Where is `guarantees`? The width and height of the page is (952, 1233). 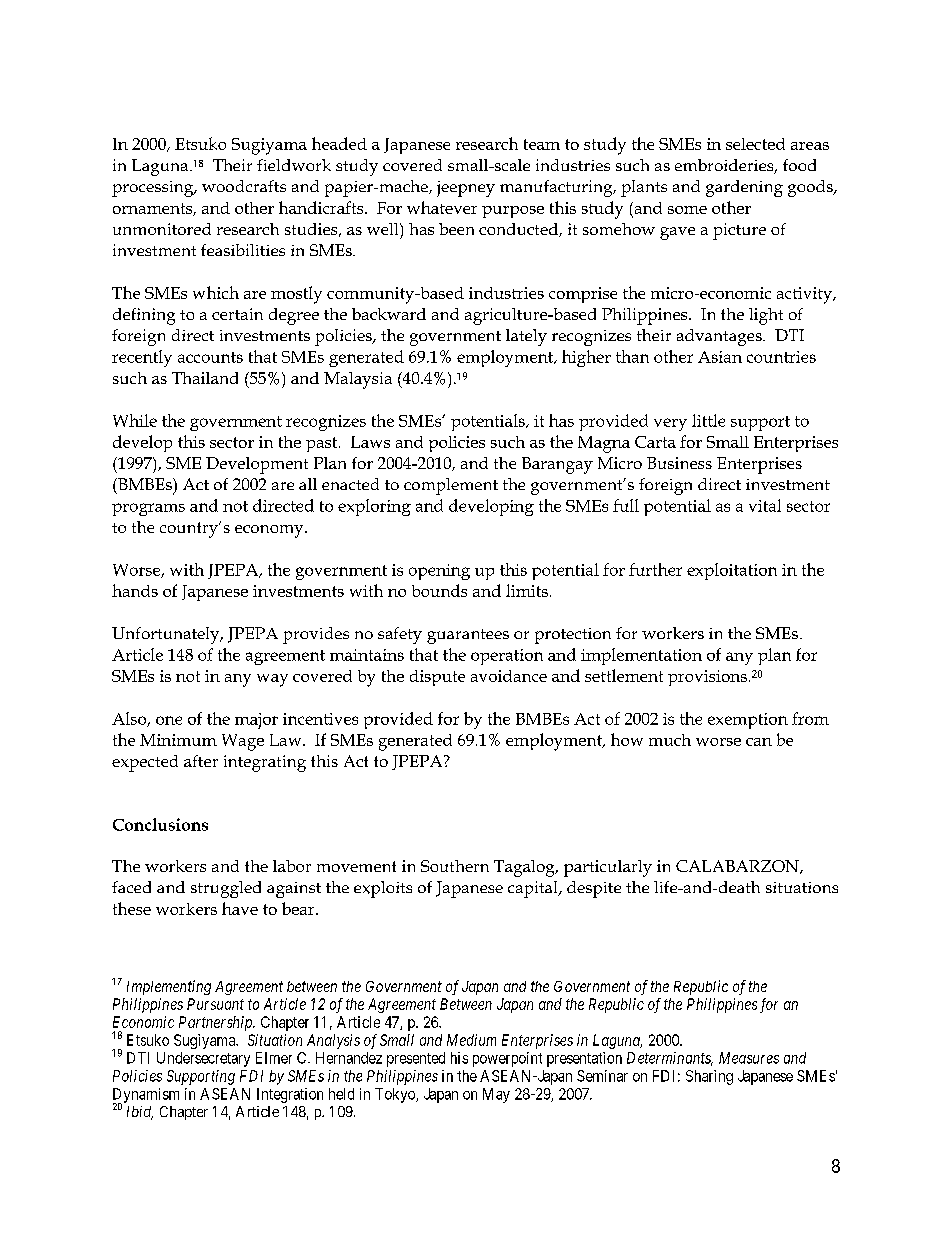
guarantees is located at coordinates (468, 636).
